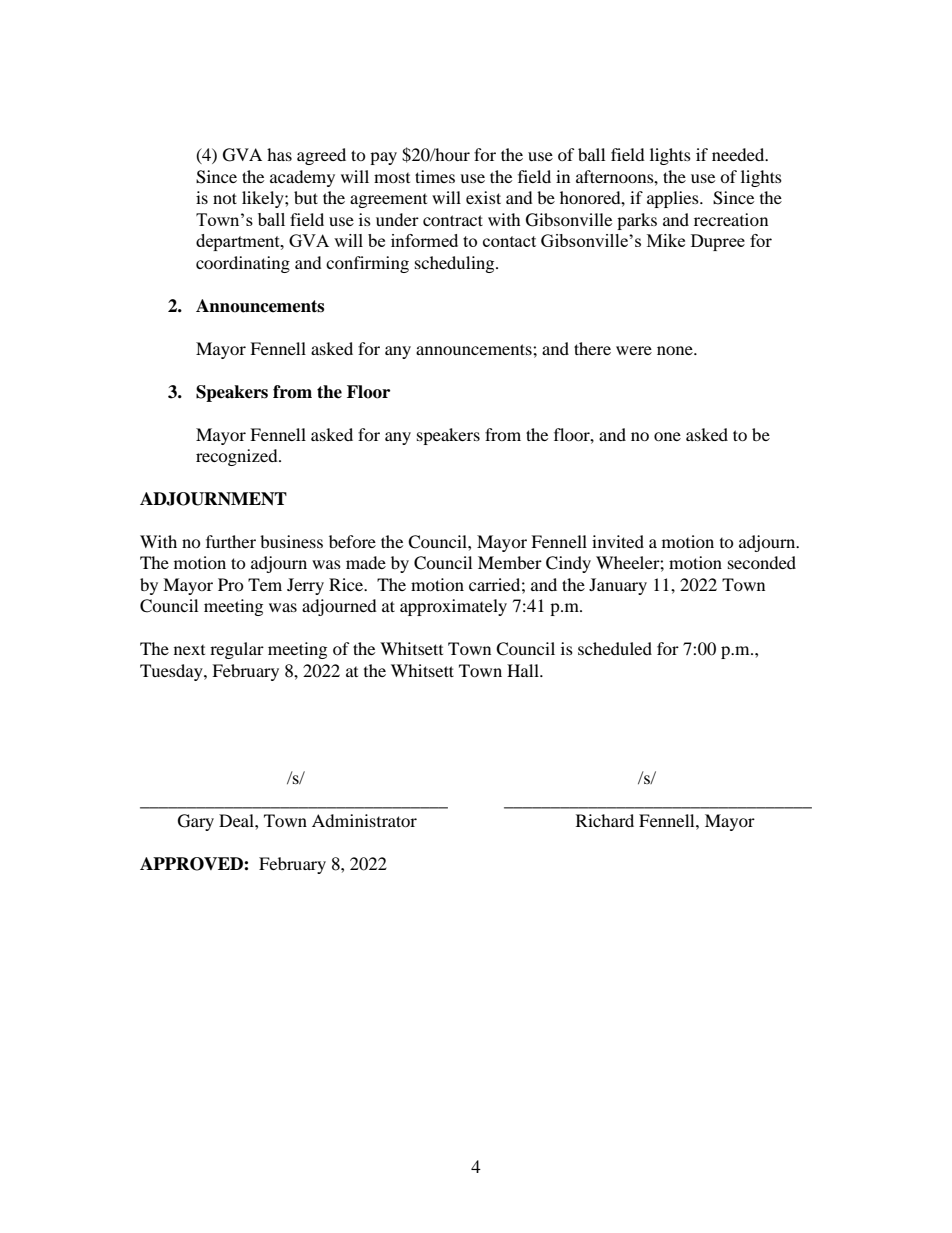 Image resolution: width=952 pixels, height=1233 pixels. Describe the element at coordinates (456, 264) in the screenshot. I see `scheduling` at that location.
